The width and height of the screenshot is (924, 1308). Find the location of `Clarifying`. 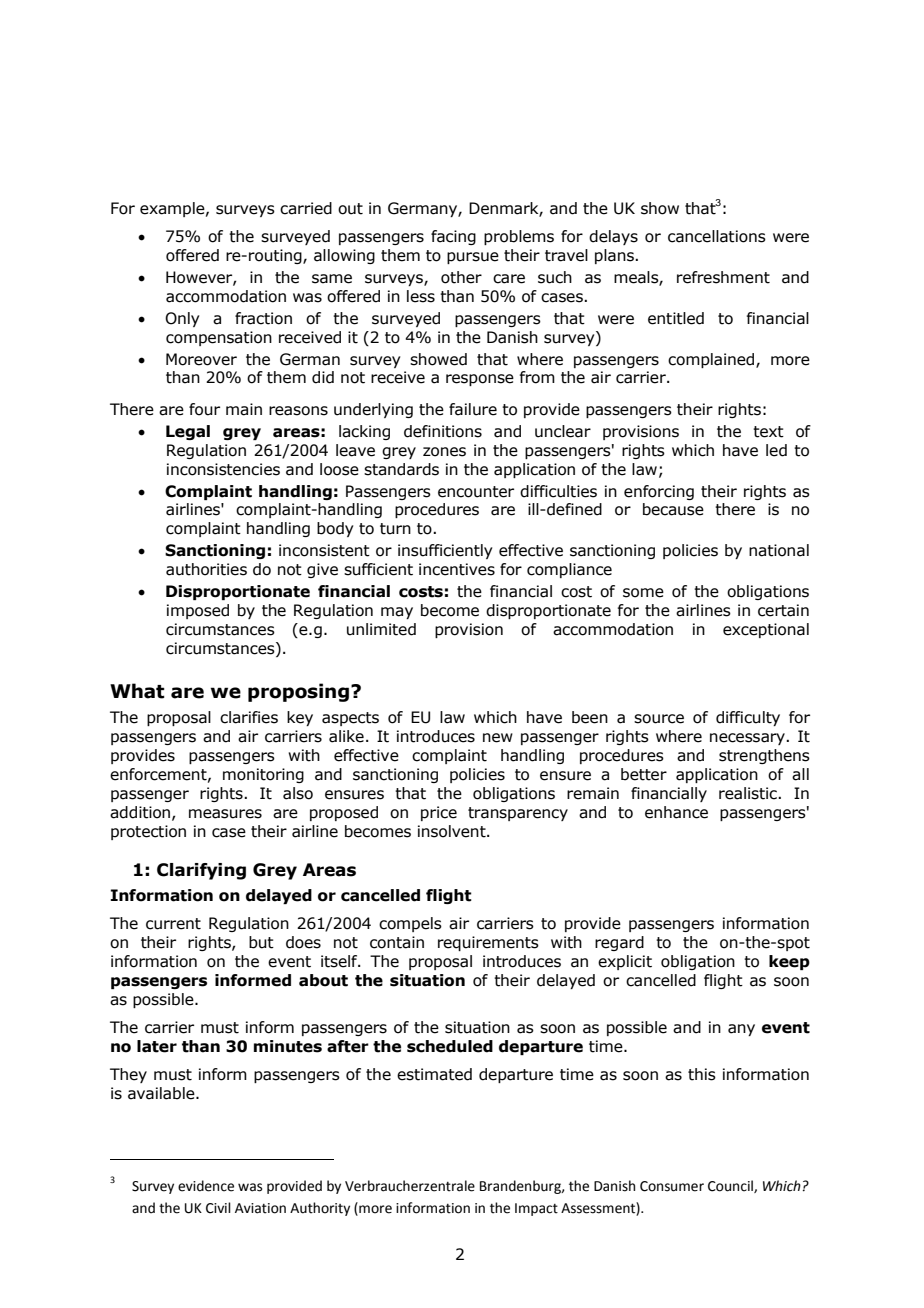

Clarifying is located at coordinates (201, 871).
